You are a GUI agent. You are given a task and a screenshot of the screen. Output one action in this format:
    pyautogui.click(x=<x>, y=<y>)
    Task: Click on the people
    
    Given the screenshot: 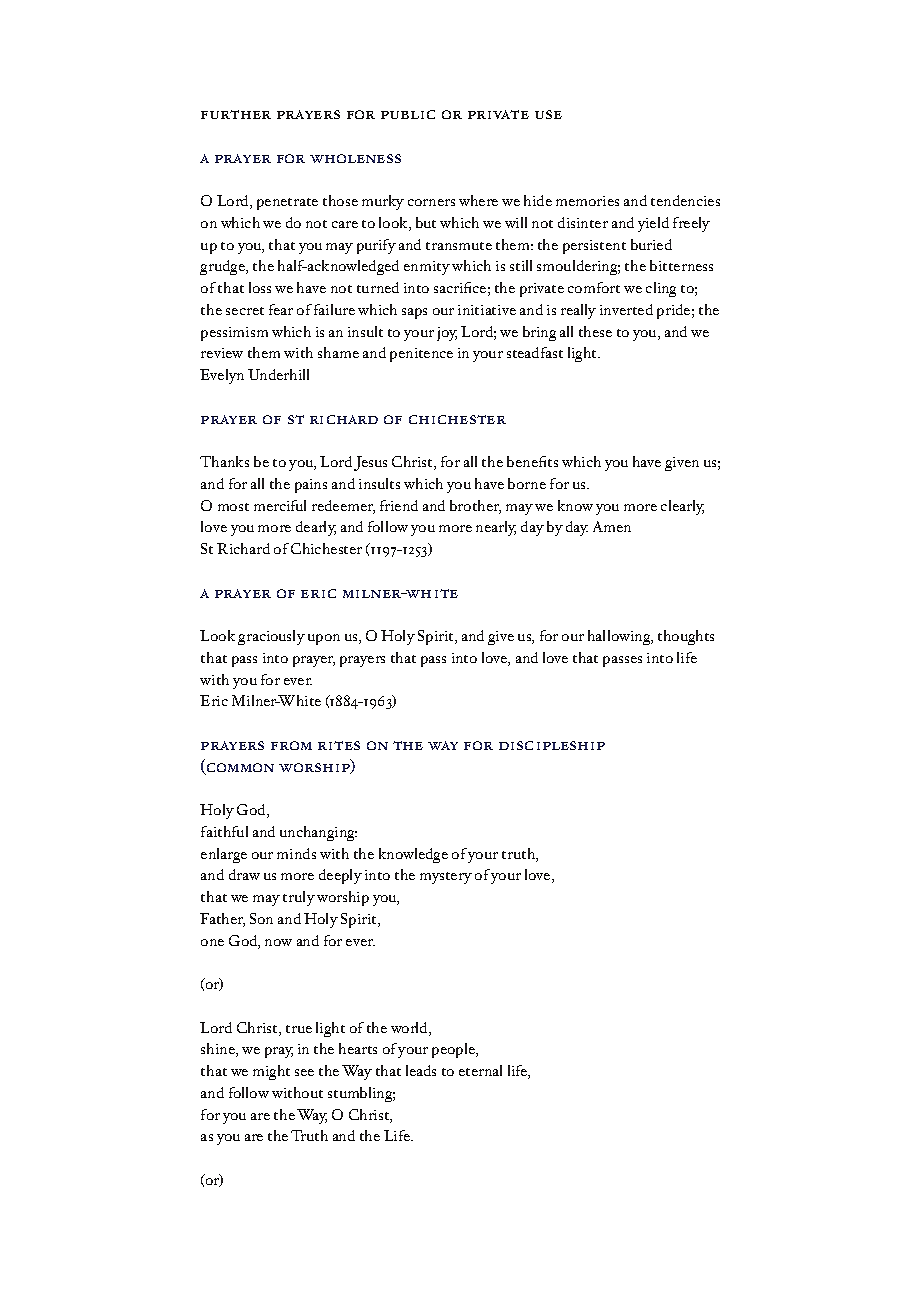 What is the action you would take?
    pyautogui.click(x=454, y=1050)
